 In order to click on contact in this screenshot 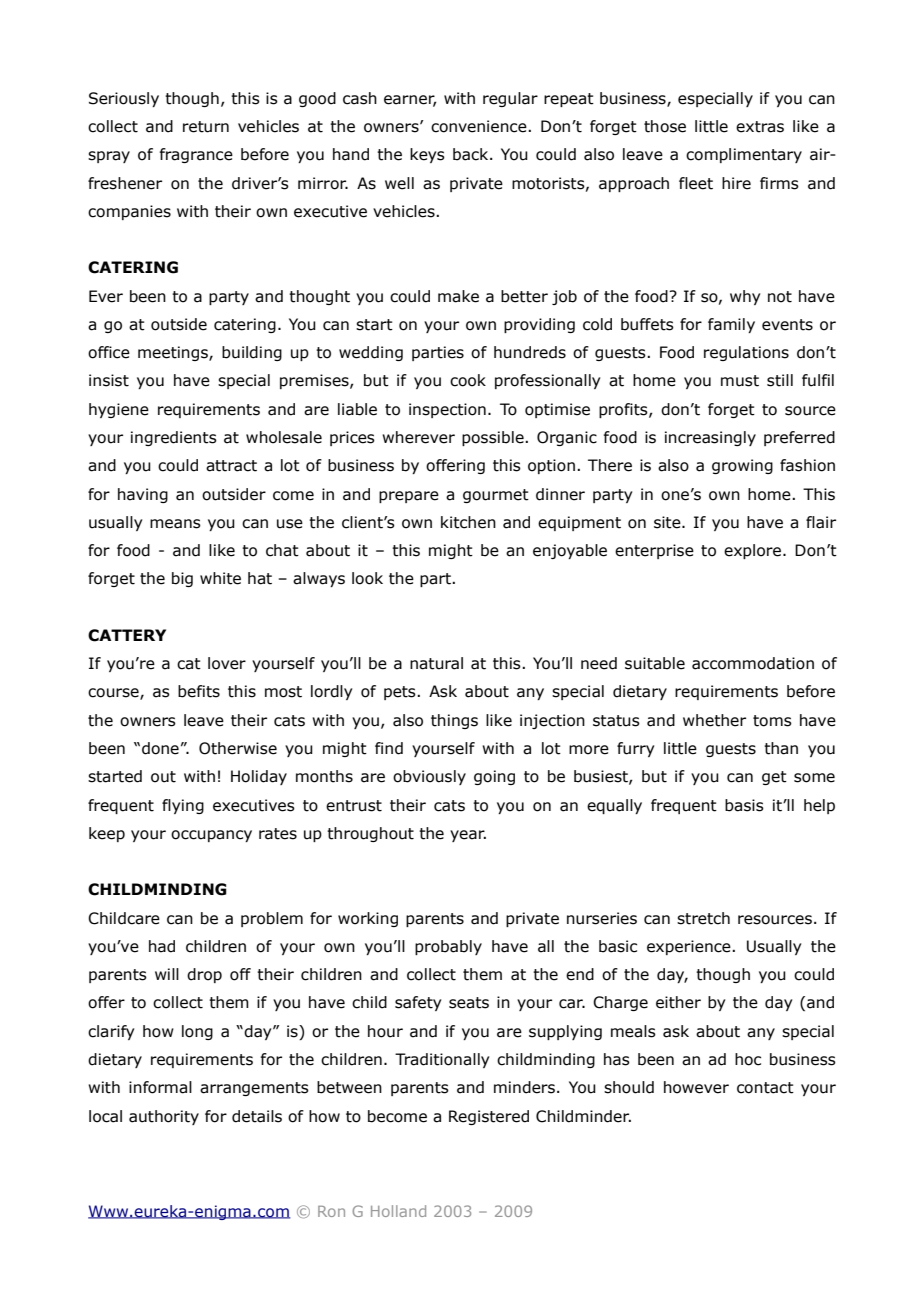, I will do `click(765, 1088)`.
